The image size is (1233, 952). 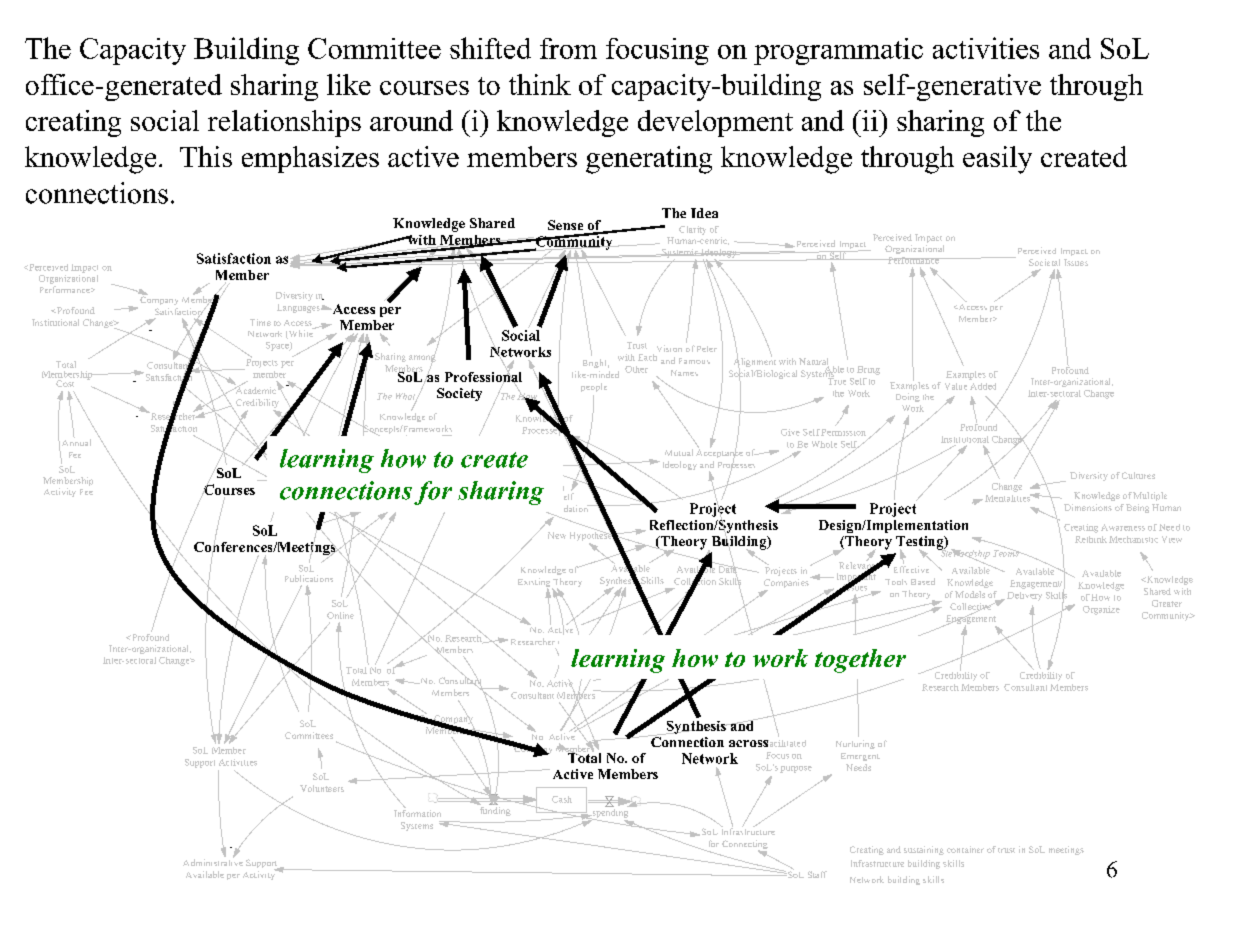 What do you see at coordinates (213, 861) in the screenshot?
I see `Administrative` at bounding box center [213, 861].
